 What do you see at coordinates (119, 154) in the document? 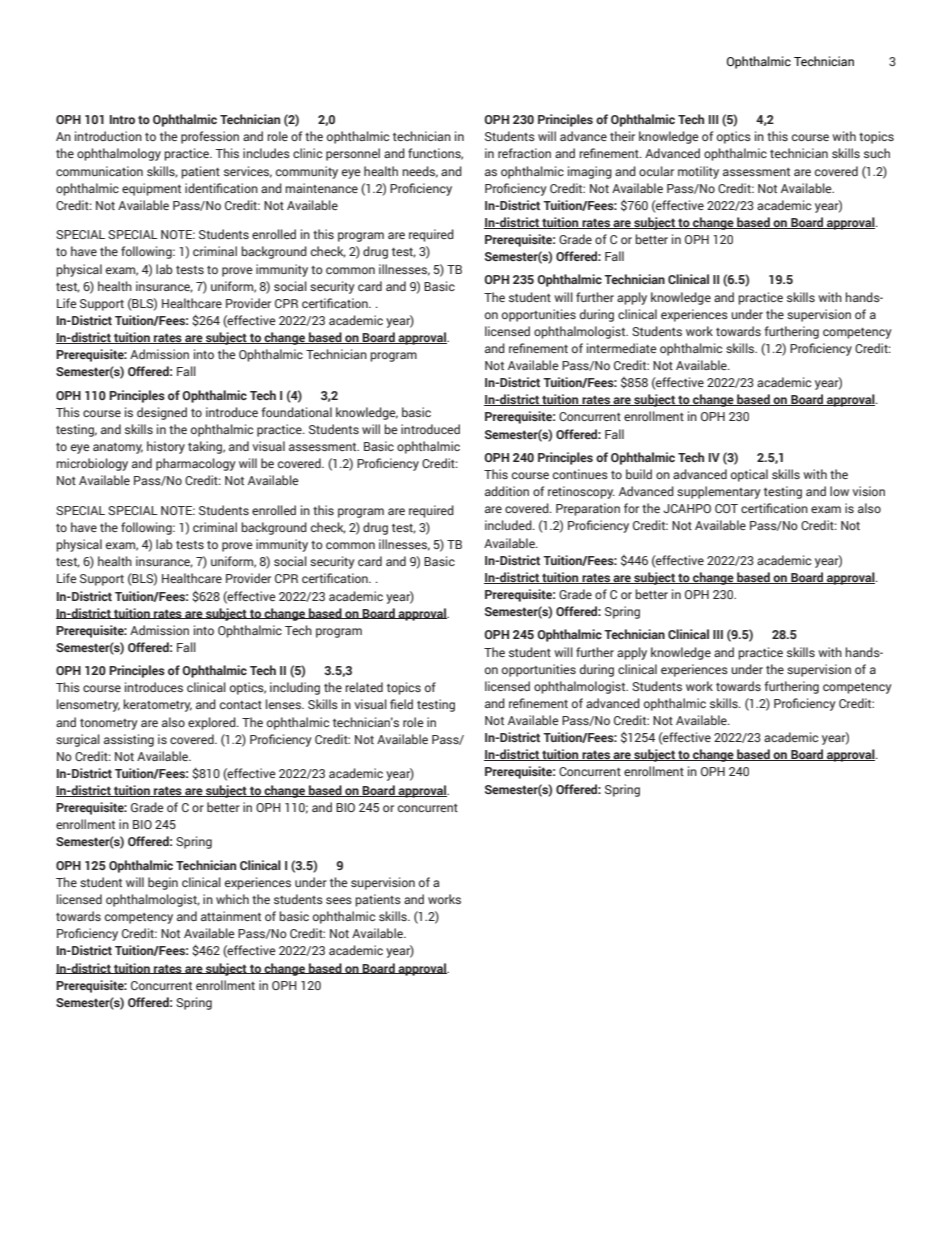
I see `ophthalmology` at bounding box center [119, 154].
